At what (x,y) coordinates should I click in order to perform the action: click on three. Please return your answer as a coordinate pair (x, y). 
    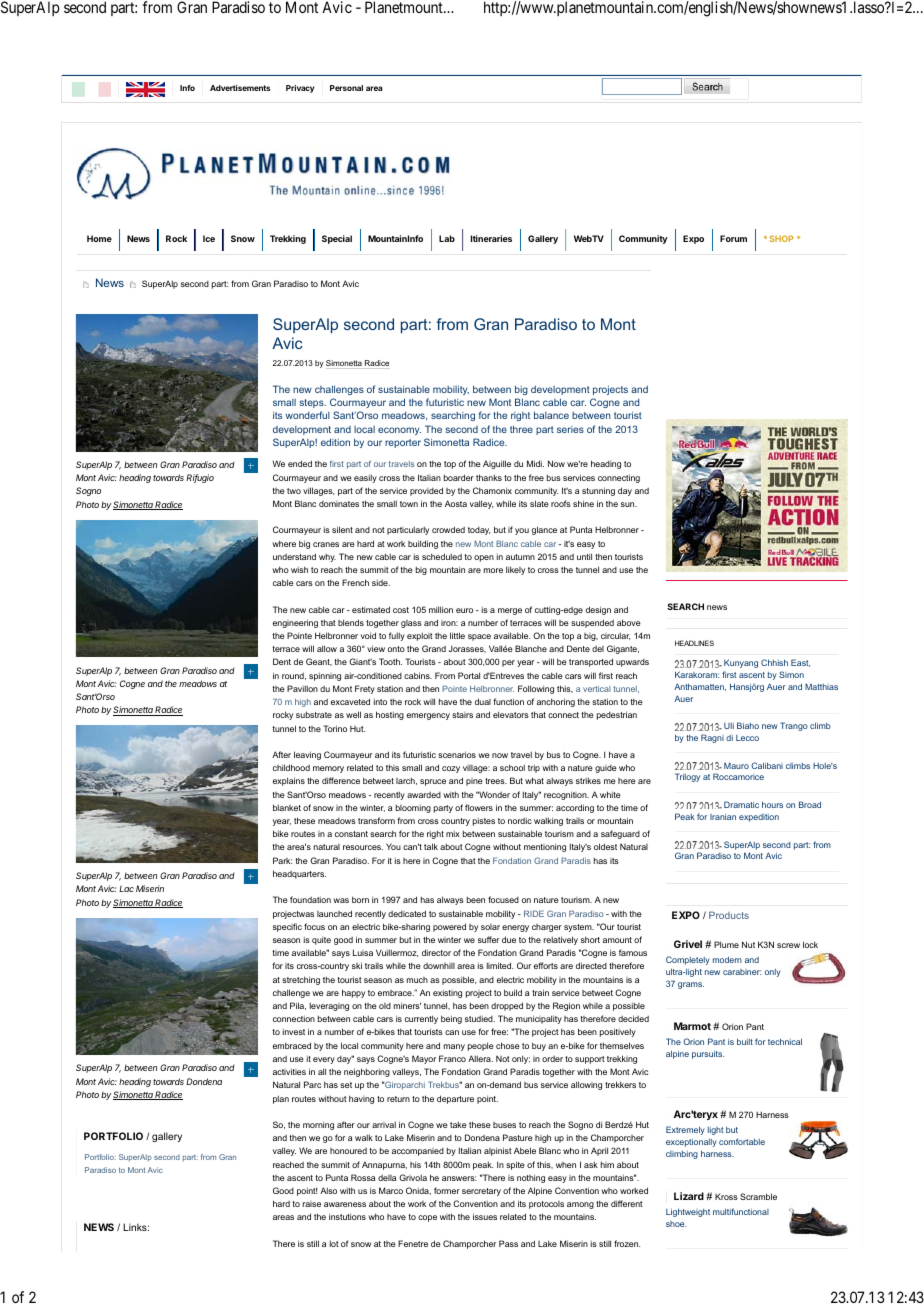
    Looking at the image, I should click on (521, 429).
